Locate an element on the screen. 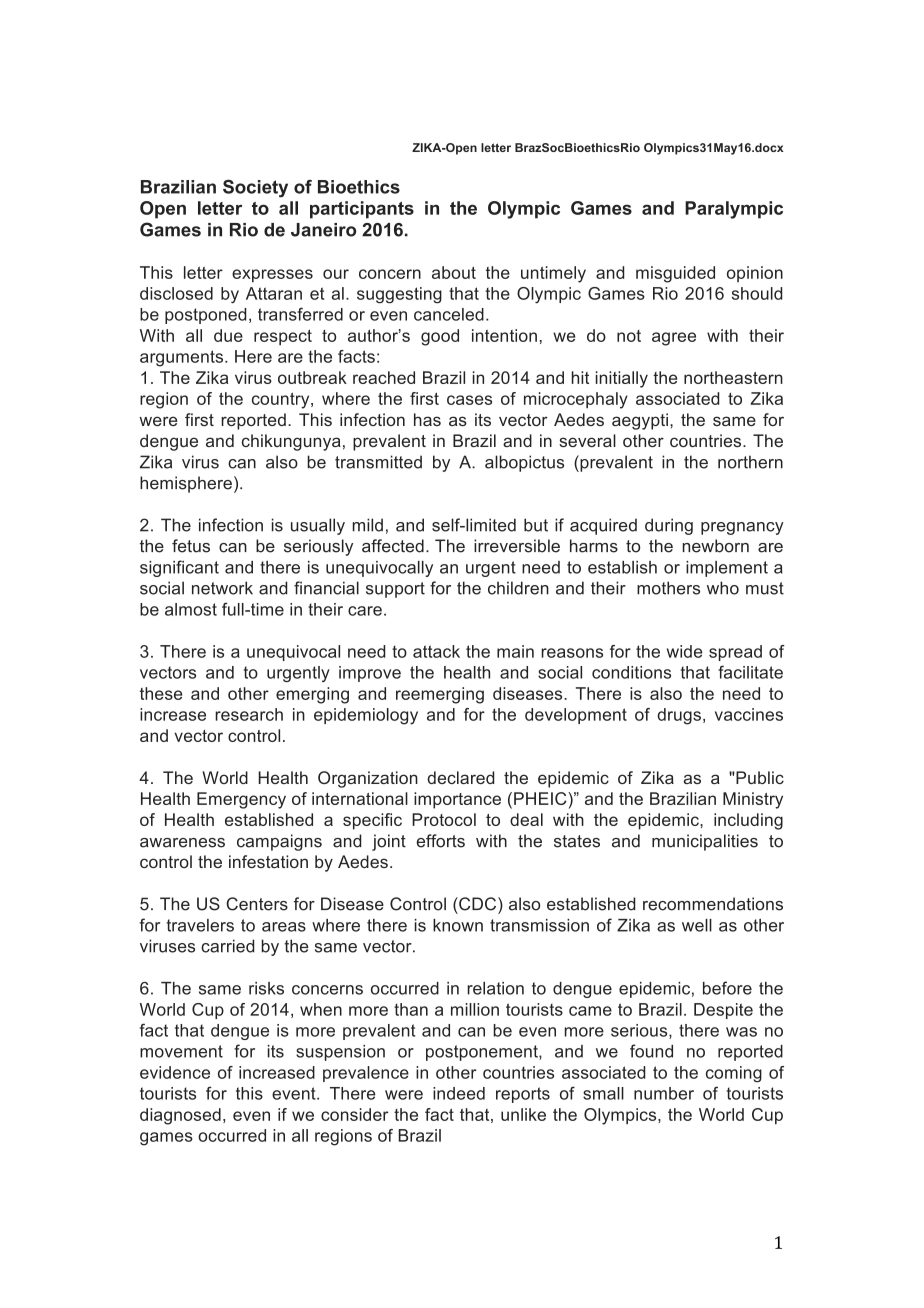 The width and height of the screenshot is (924, 1308). indeed is located at coordinates (459, 1093).
